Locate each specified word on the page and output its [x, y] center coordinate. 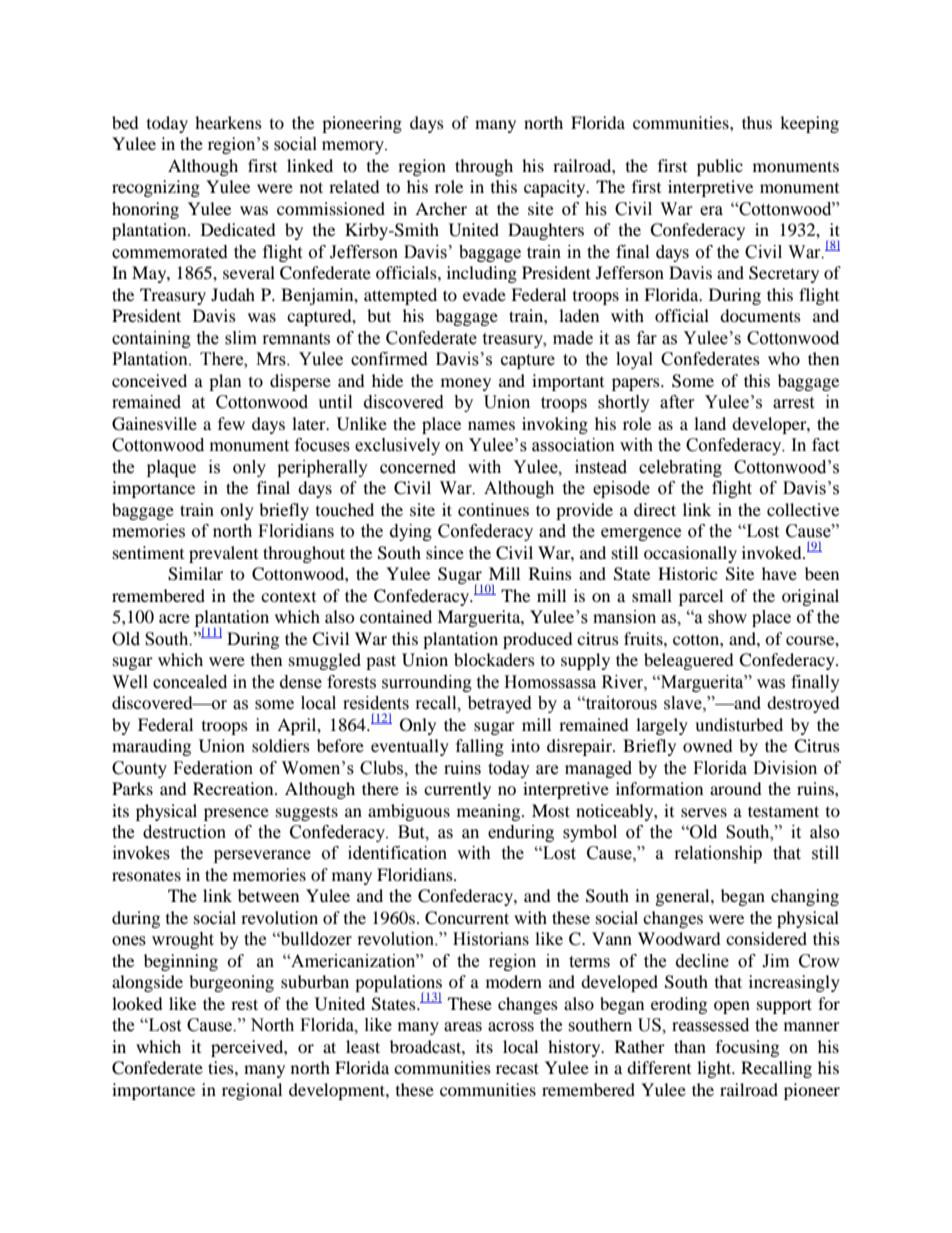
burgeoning [231, 983]
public [720, 167]
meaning [490, 812]
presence [236, 814]
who [784, 358]
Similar [195, 574]
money [466, 384]
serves [704, 812]
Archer [441, 208]
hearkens [228, 122]
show [727, 617]
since [445, 552]
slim [241, 338]
